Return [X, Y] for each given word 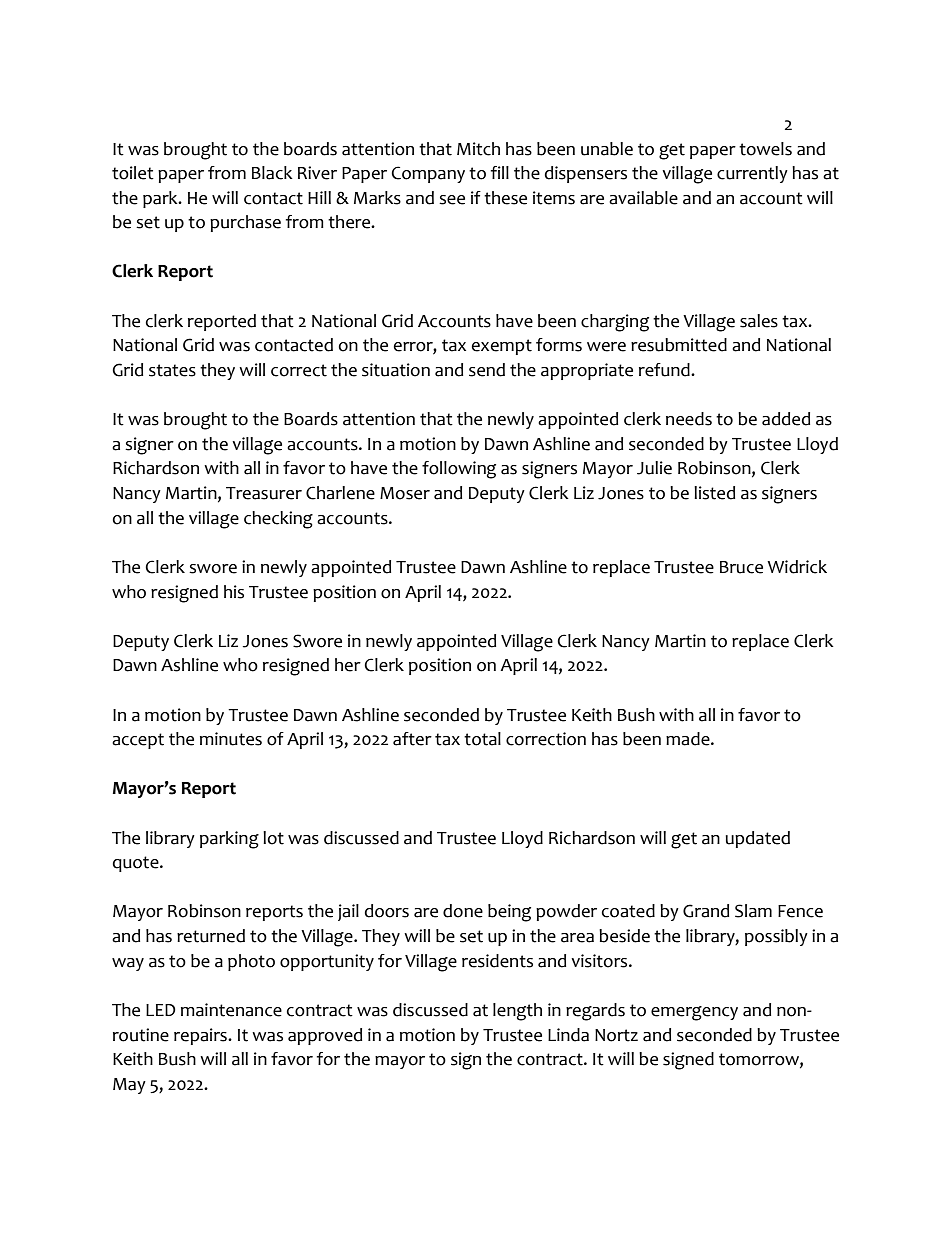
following [459, 470]
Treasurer [264, 493]
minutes [231, 739]
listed [714, 493]
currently [752, 174]
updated [758, 839]
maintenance [231, 1010]
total [482, 739]
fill [500, 172]
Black [272, 173]
